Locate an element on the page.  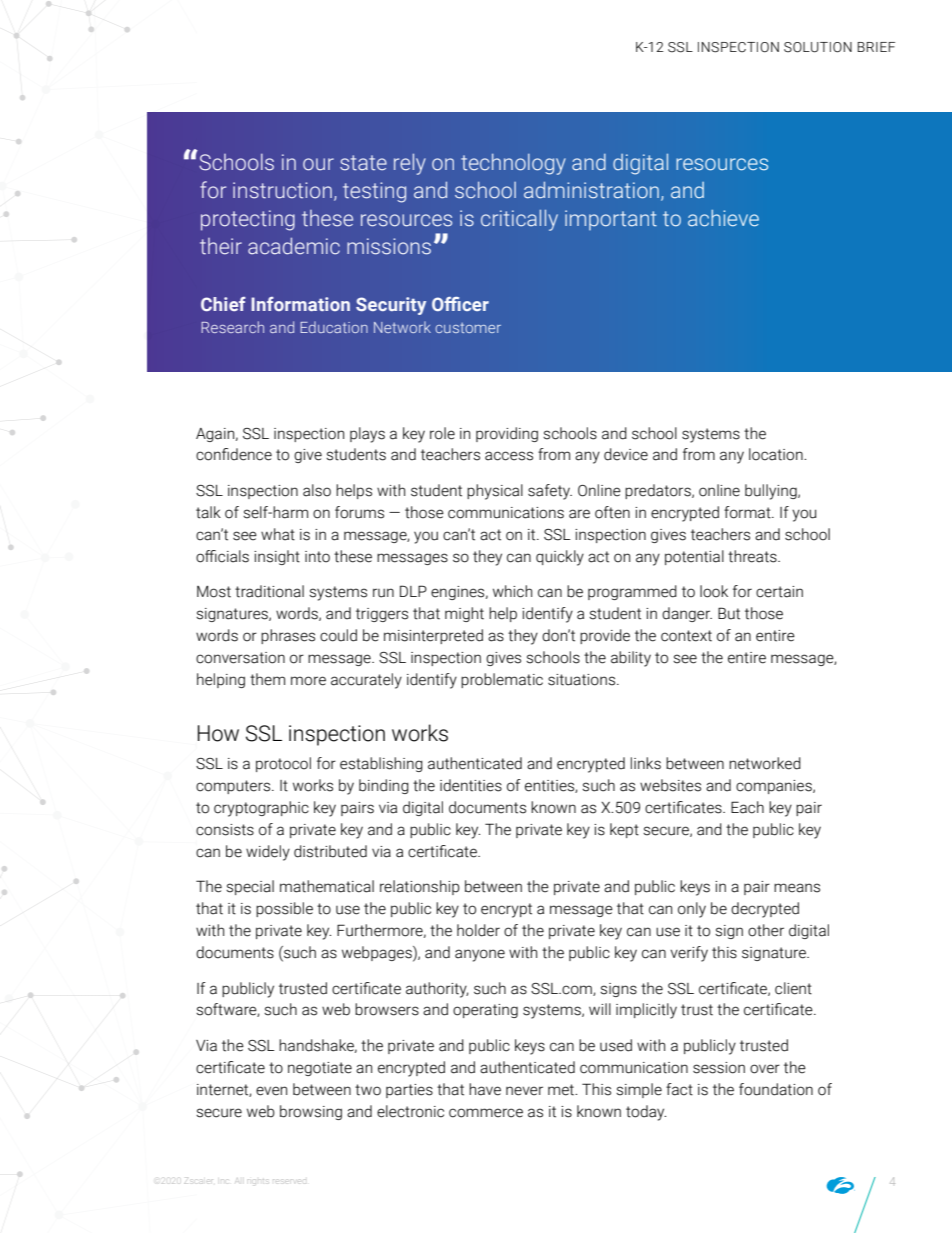
means is located at coordinates (797, 888).
